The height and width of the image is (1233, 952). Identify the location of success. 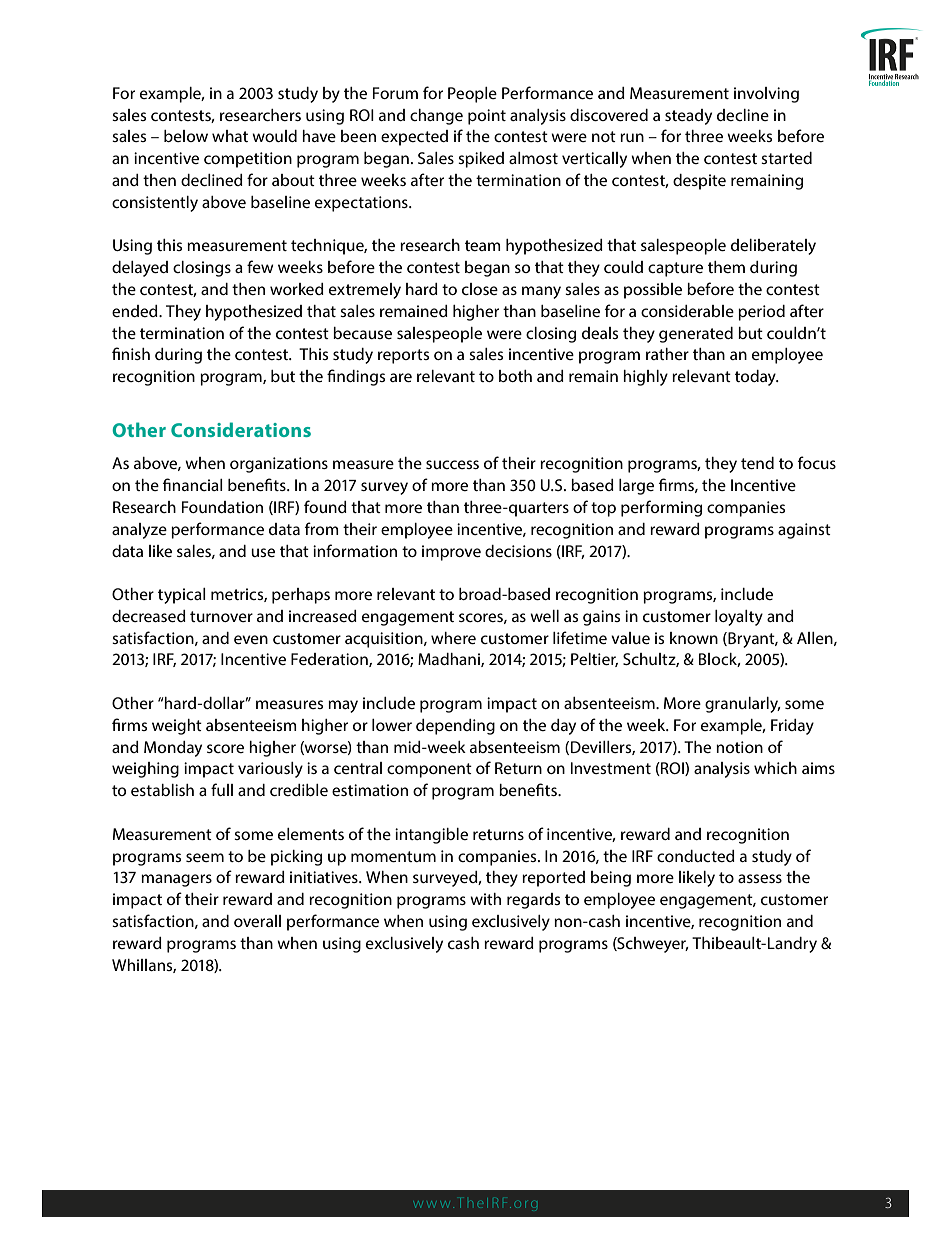
(452, 464).
